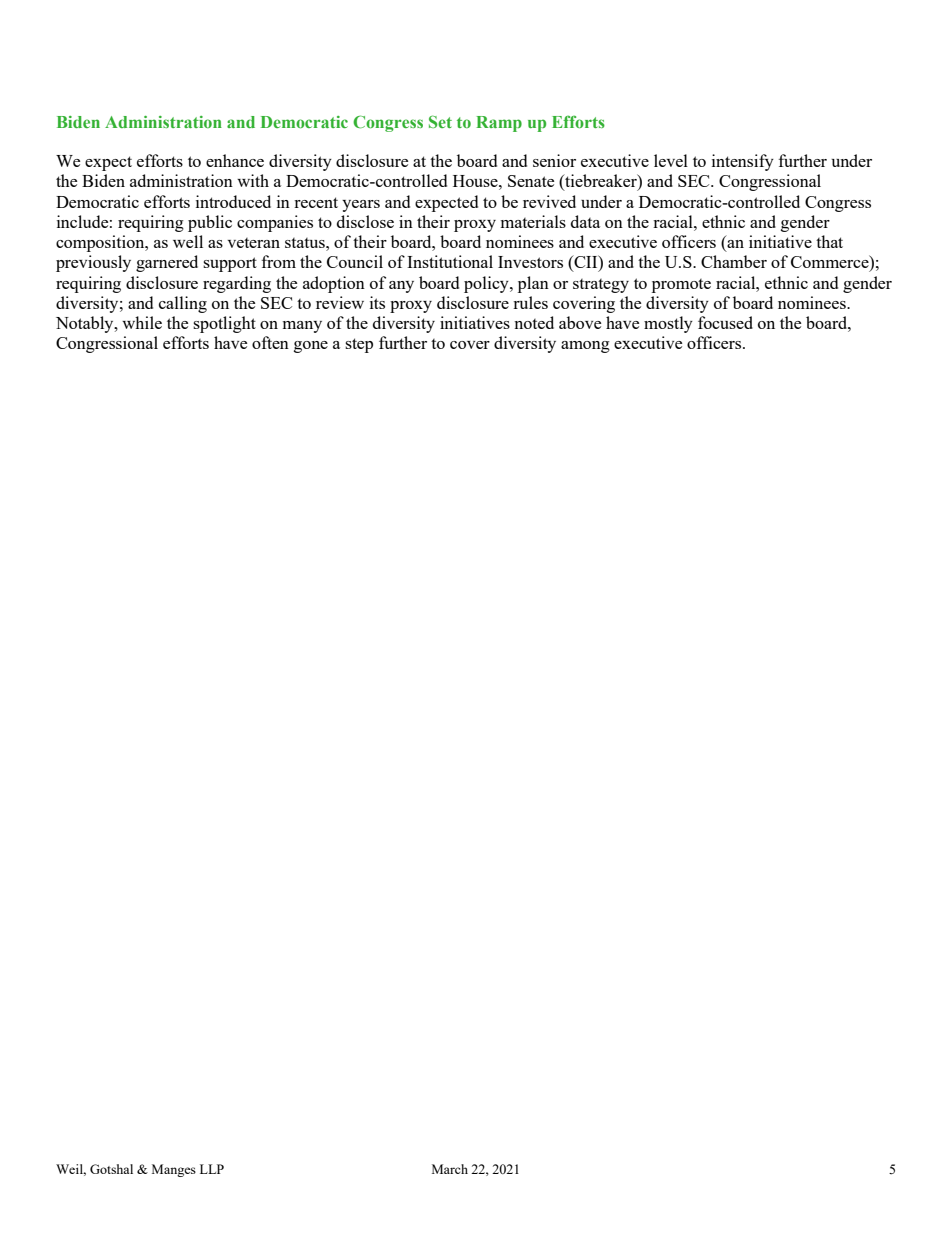  What do you see at coordinates (440, 121) in the screenshot?
I see `Set` at bounding box center [440, 121].
